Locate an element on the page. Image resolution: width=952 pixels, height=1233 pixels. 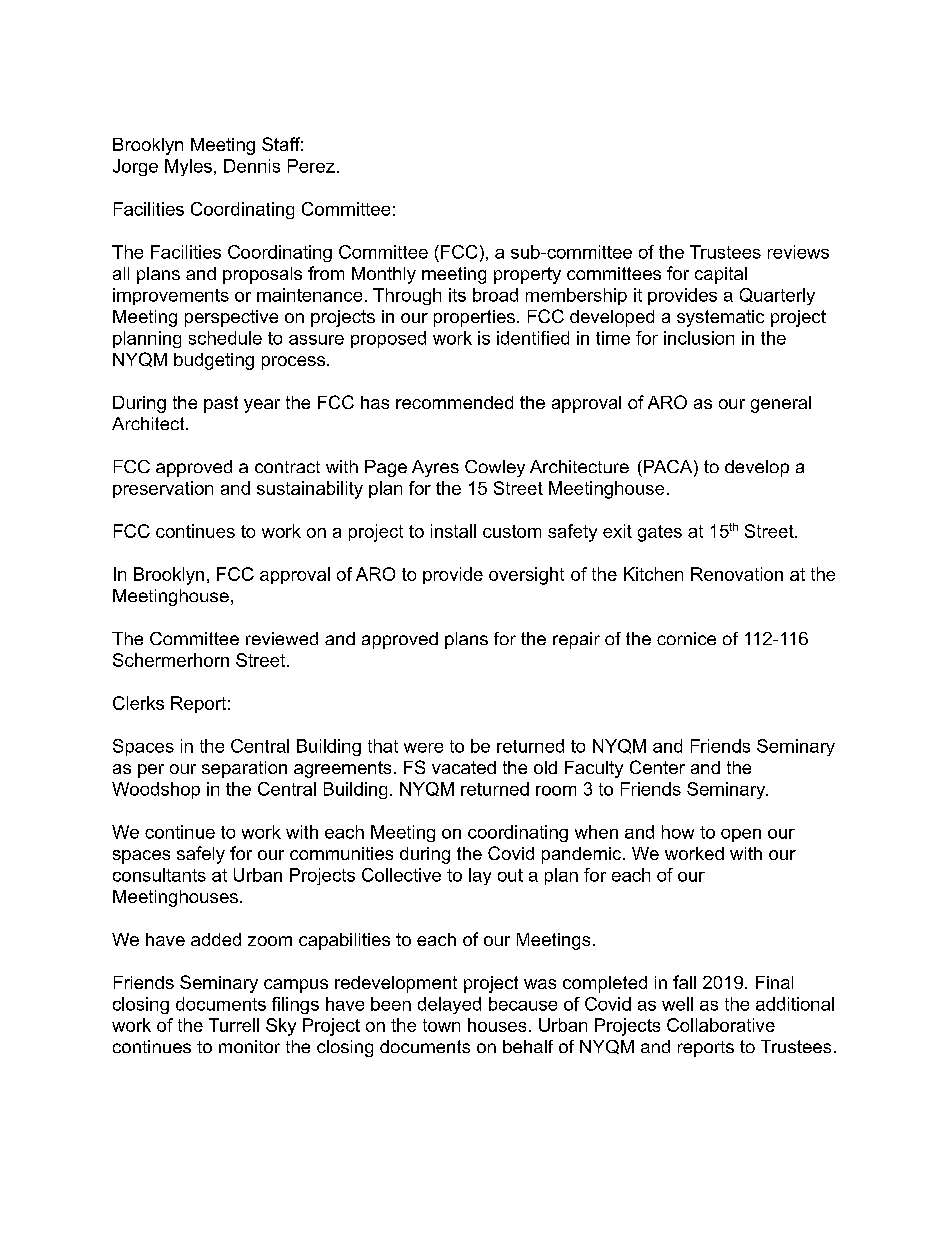
monitor is located at coordinates (249, 1046).
